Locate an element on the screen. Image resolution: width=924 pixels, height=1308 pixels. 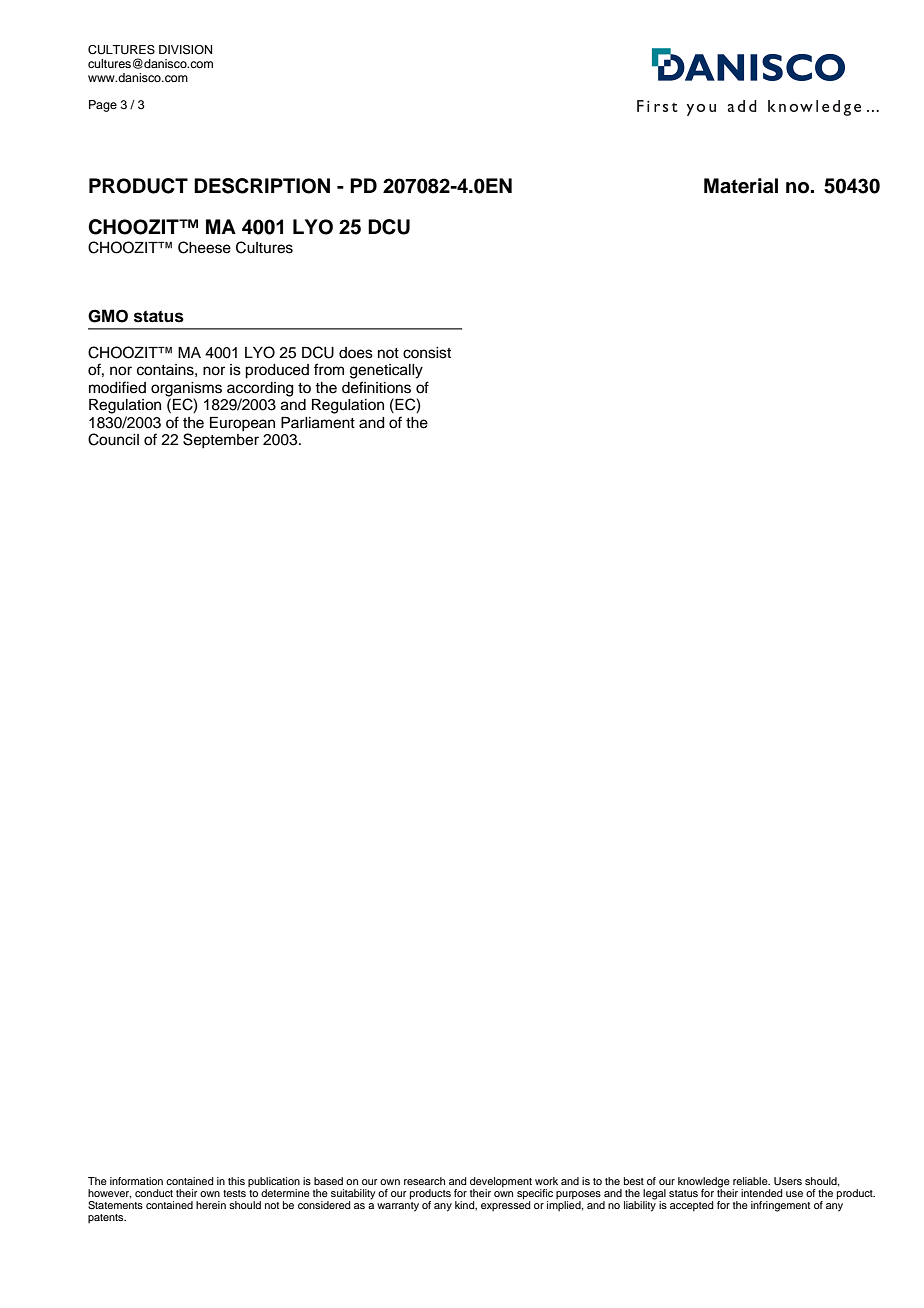
September is located at coordinates (221, 440).
